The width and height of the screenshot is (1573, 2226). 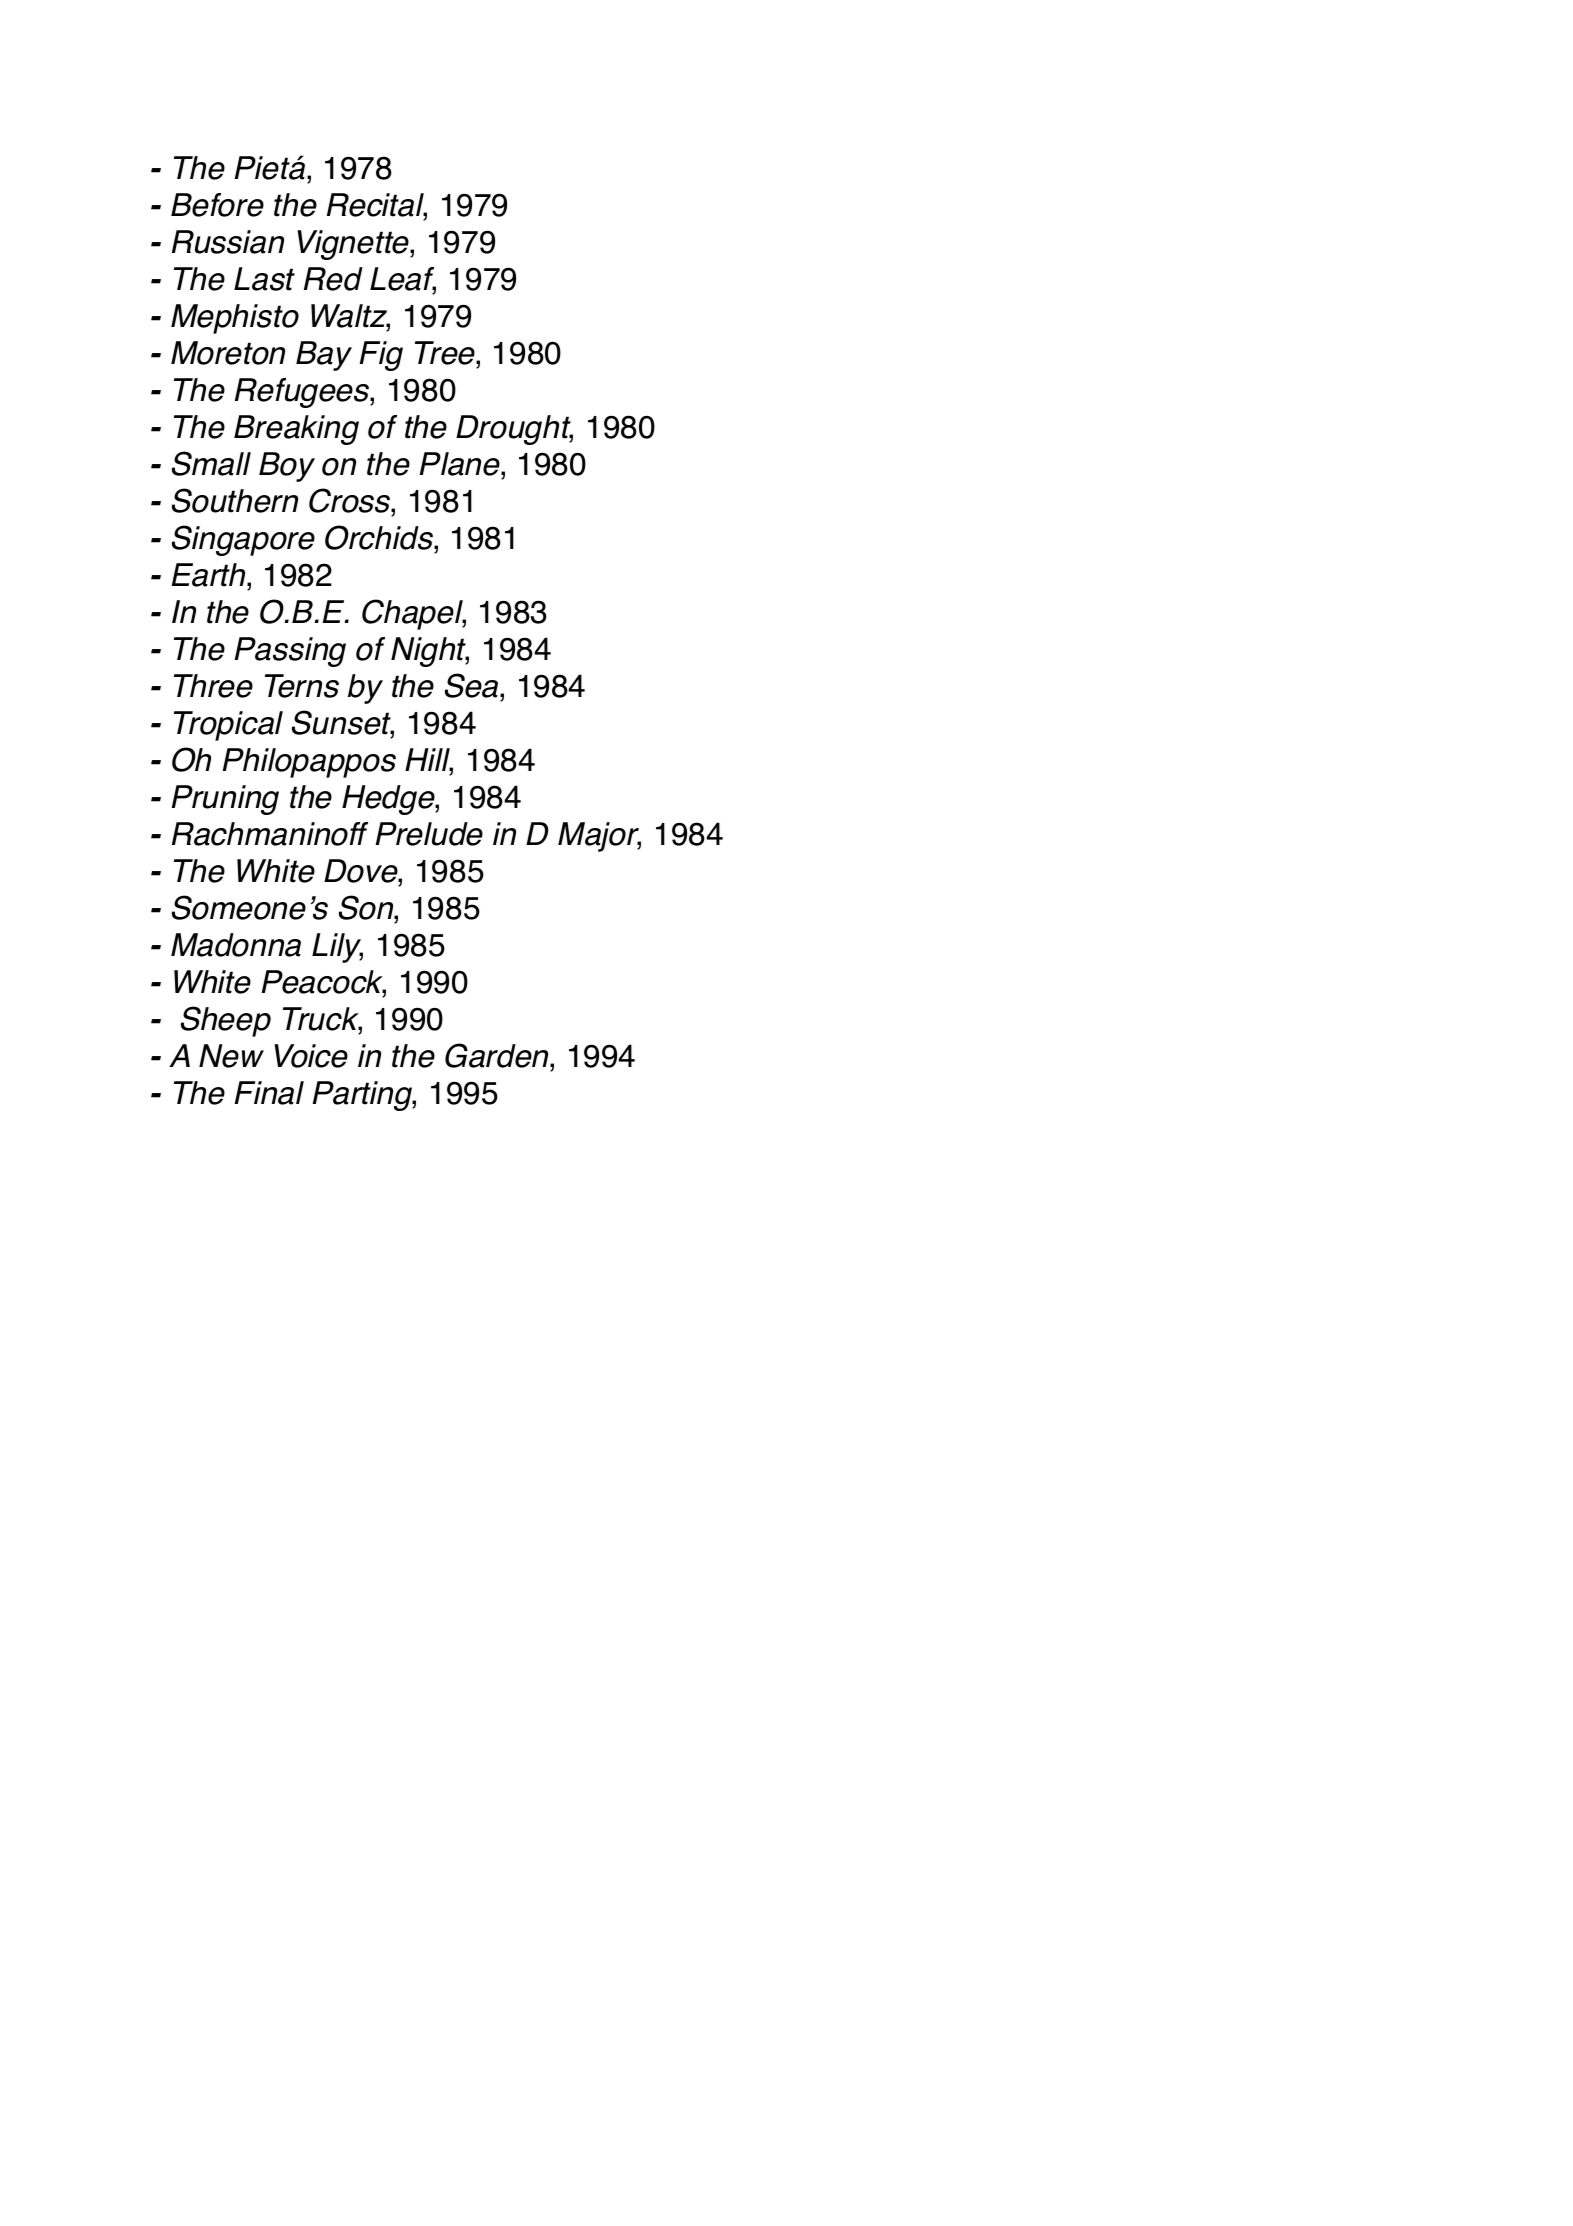 What do you see at coordinates (403, 280) in the screenshot?
I see `Leaf` at bounding box center [403, 280].
